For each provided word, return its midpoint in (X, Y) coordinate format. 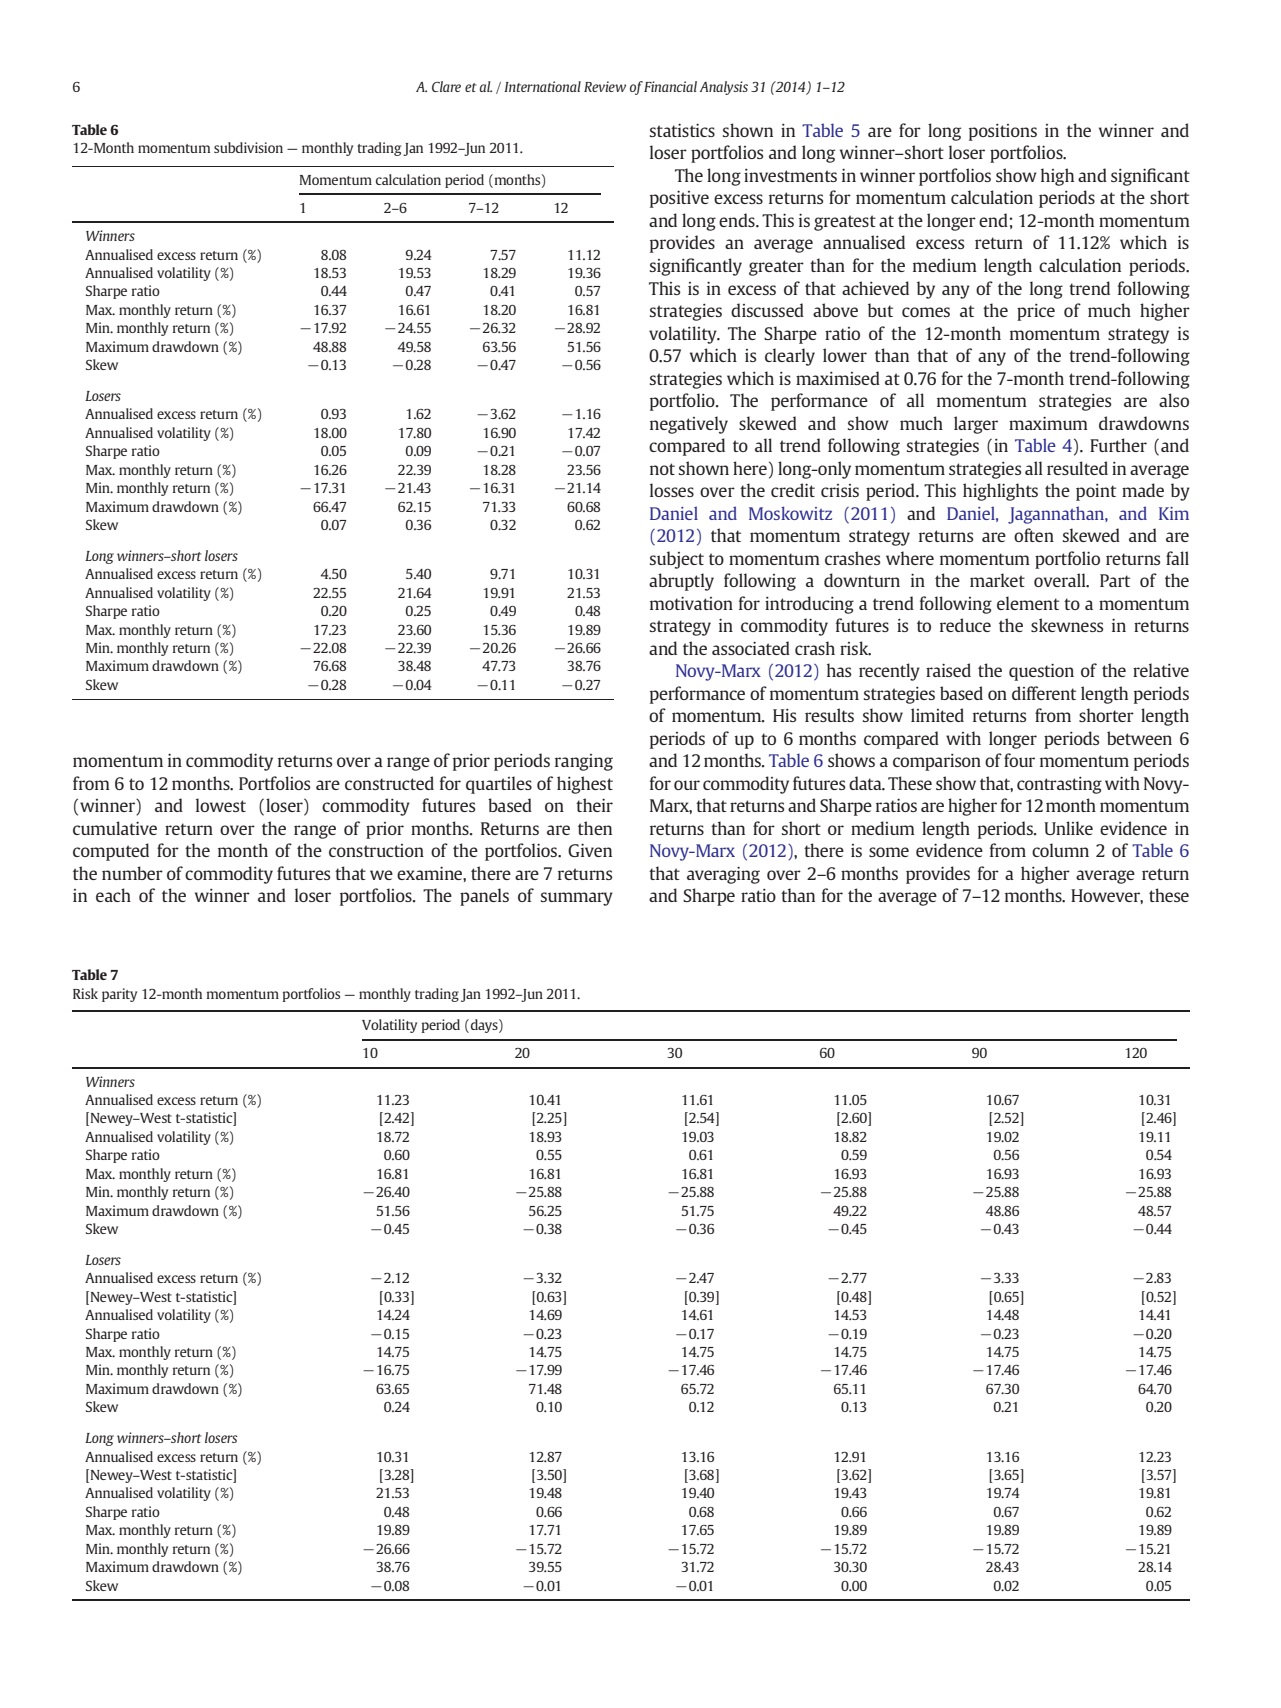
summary (577, 899)
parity (119, 995)
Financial (670, 86)
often (1034, 535)
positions (1003, 132)
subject (677, 560)
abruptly (681, 582)
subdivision (248, 147)
